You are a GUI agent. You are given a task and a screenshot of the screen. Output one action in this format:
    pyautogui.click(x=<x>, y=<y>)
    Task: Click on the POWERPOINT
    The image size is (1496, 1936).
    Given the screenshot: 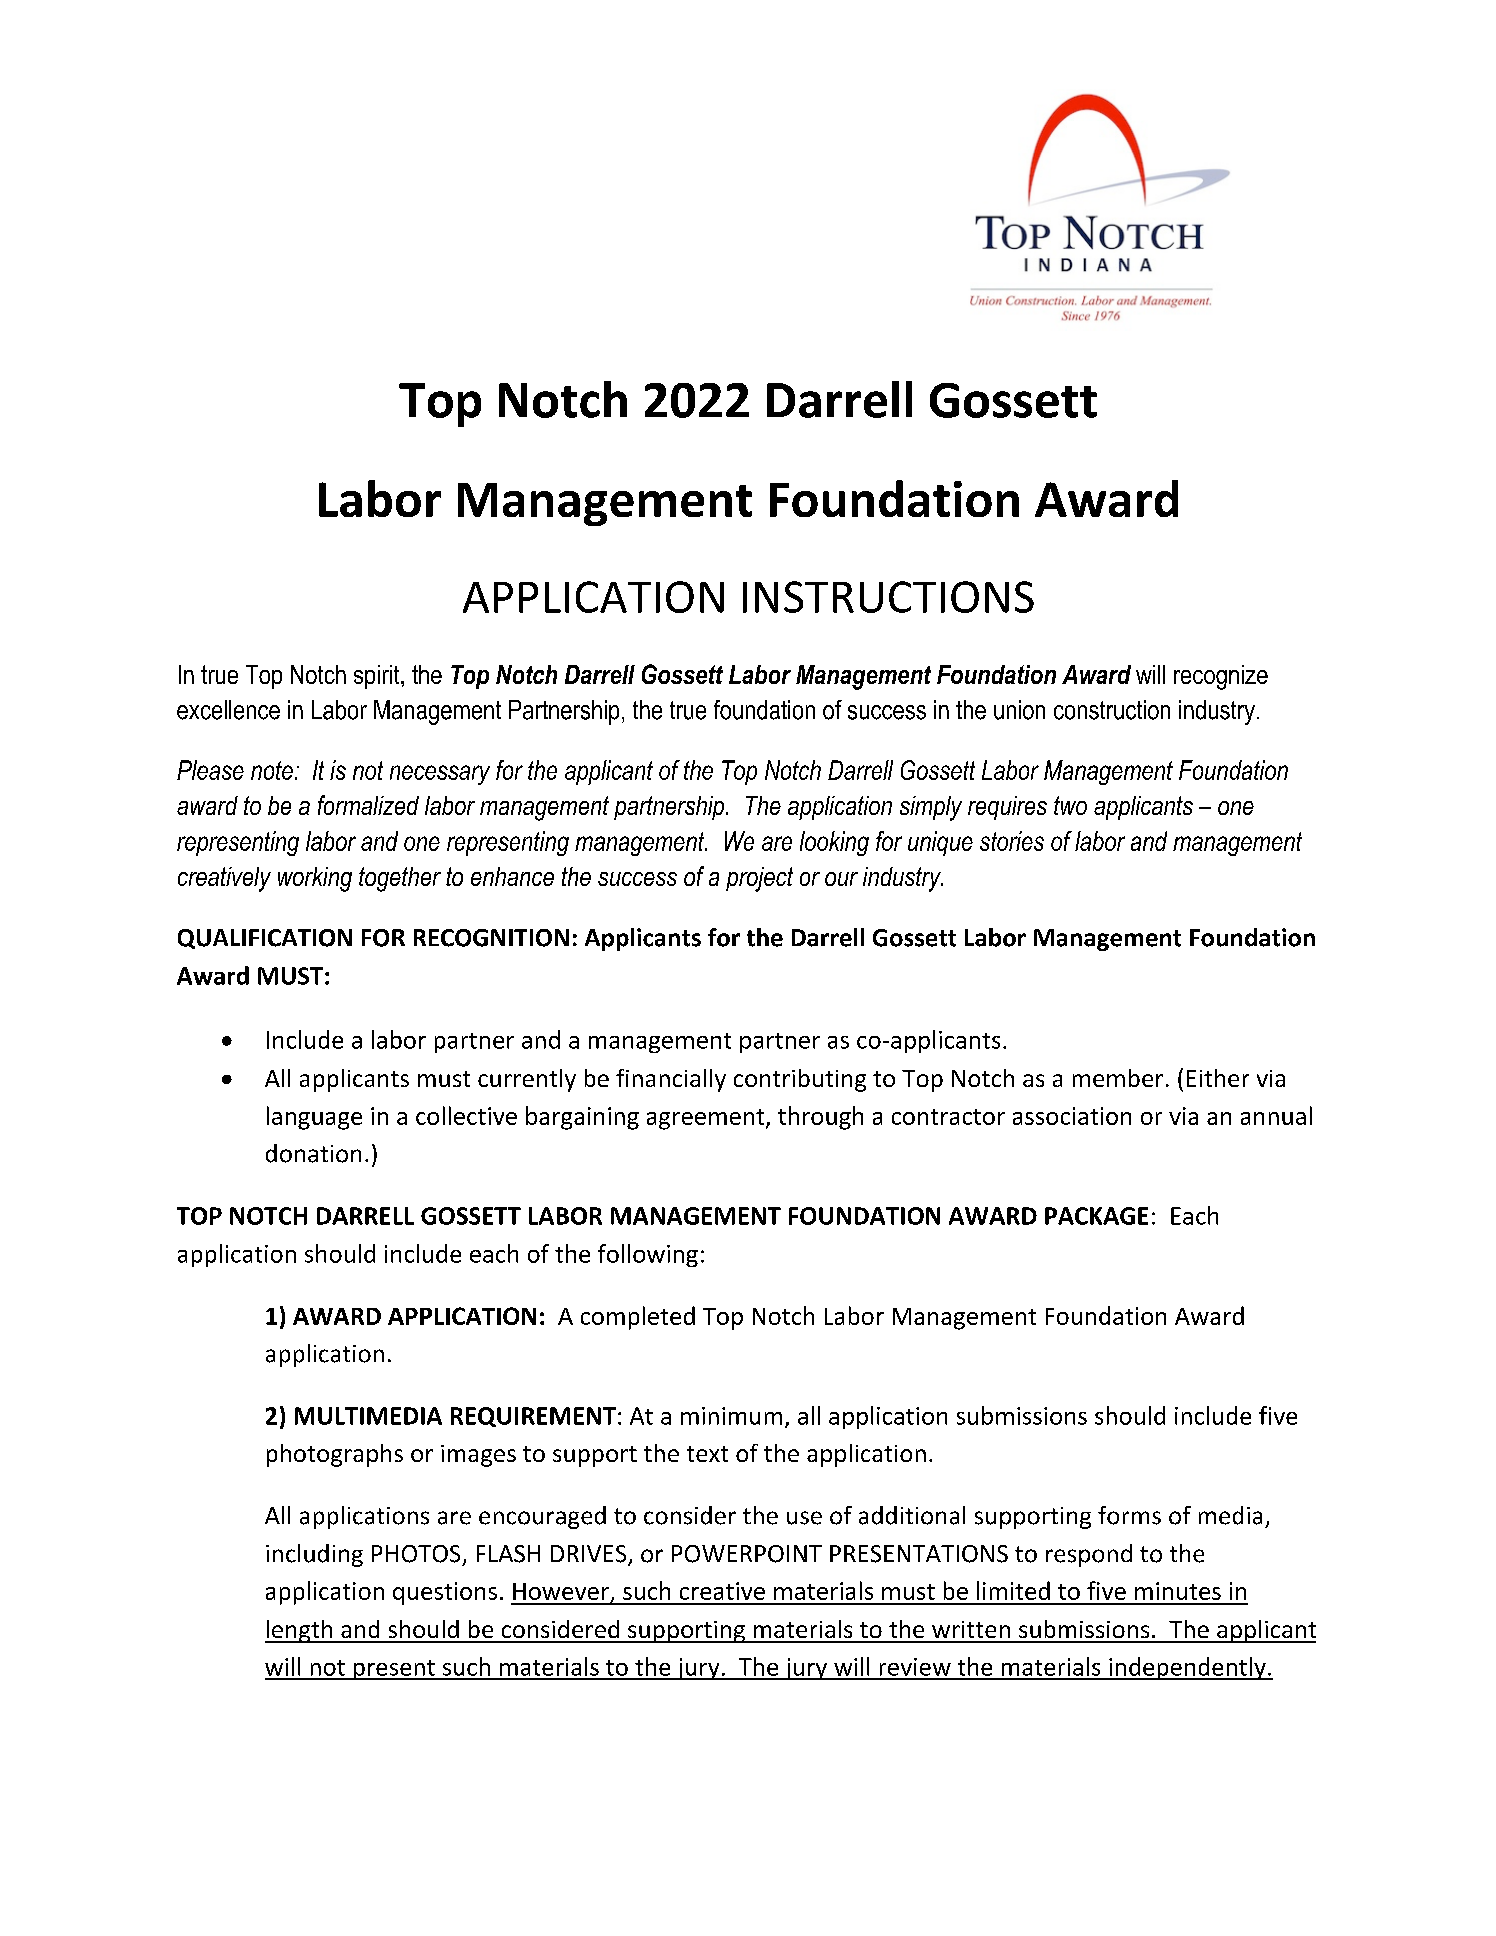 What is the action you would take?
    pyautogui.click(x=747, y=1554)
